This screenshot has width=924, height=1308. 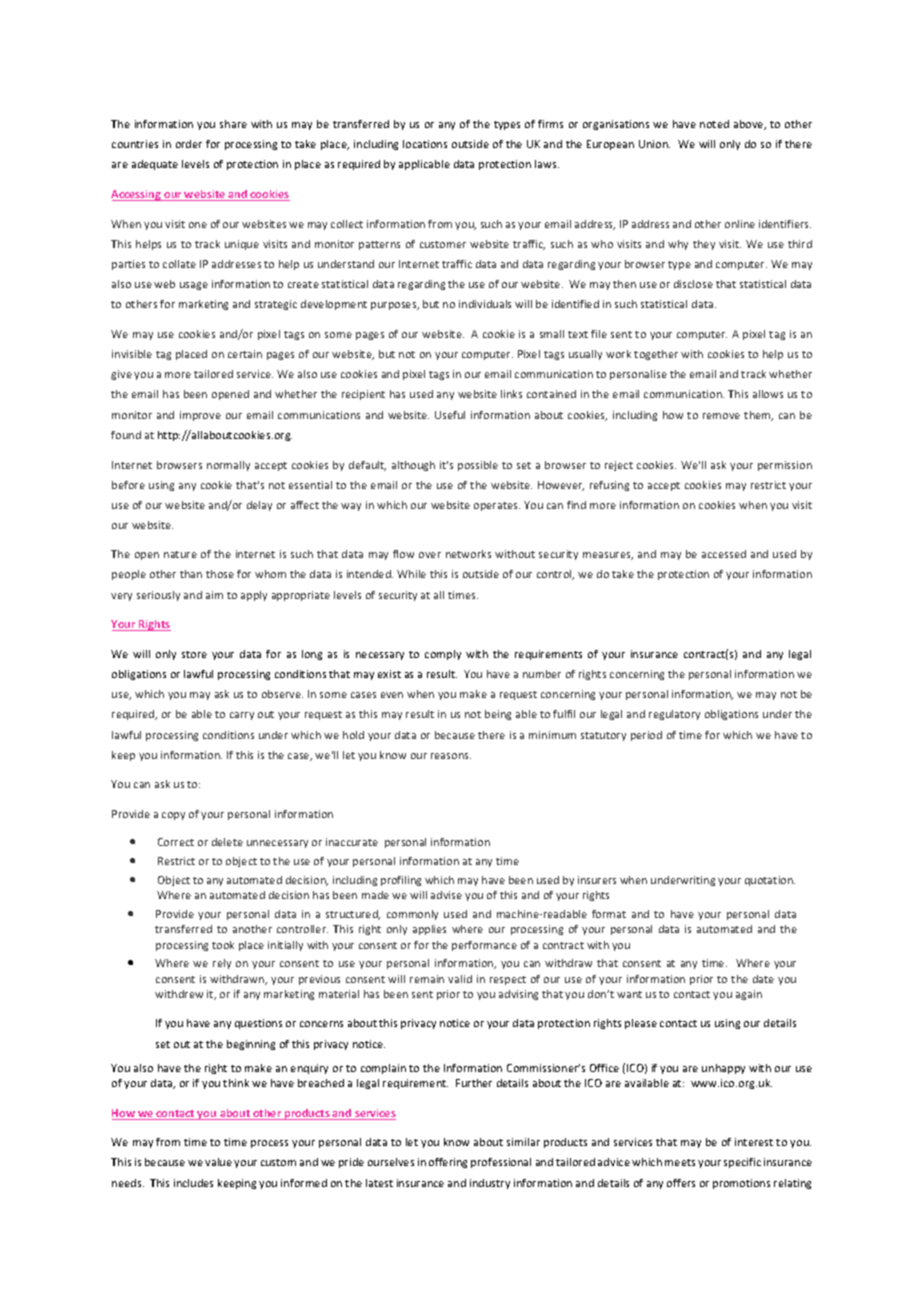 What do you see at coordinates (425, 144) in the screenshot?
I see `locations` at bounding box center [425, 144].
